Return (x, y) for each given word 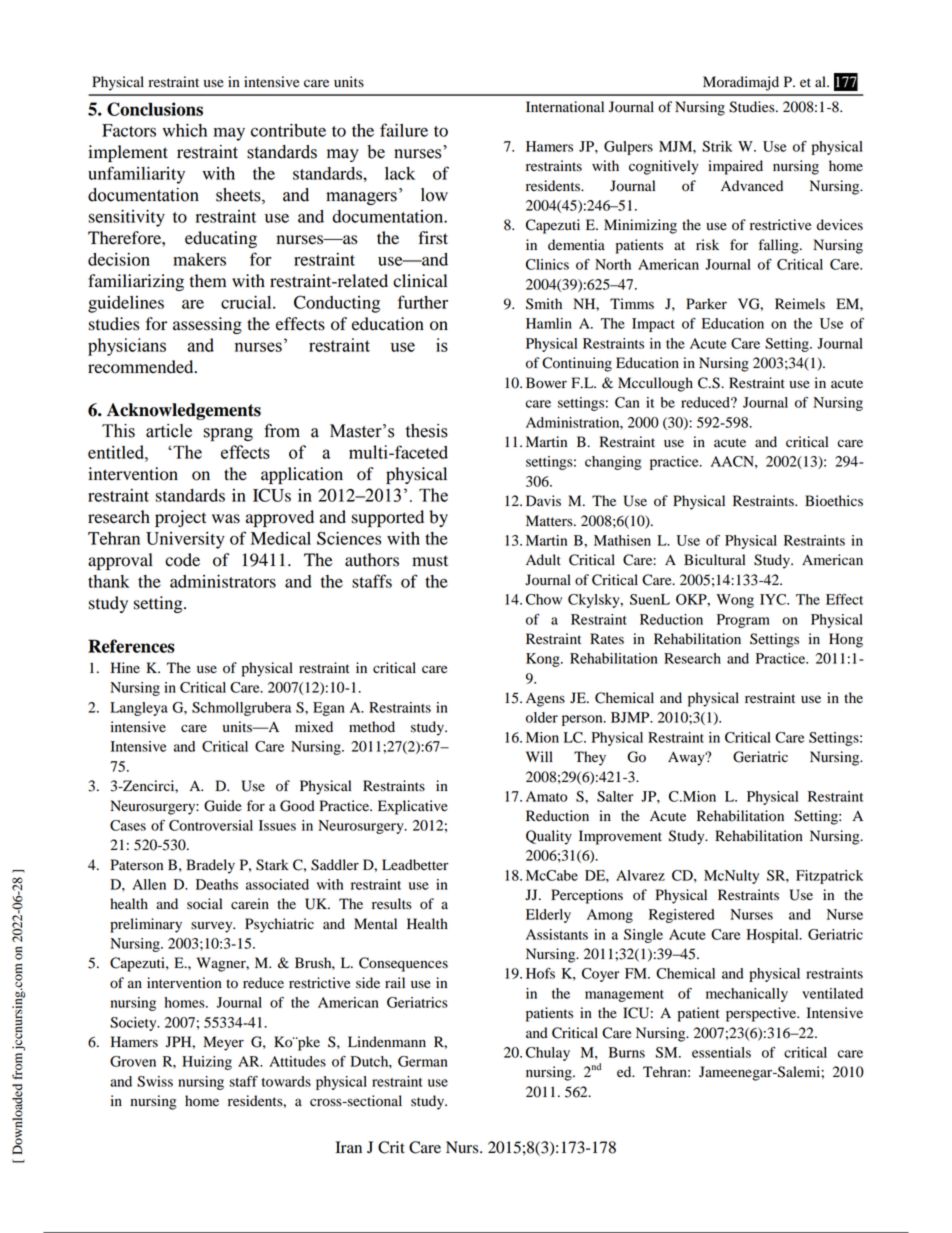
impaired (735, 167)
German (423, 1061)
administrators (223, 581)
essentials (721, 1052)
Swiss (155, 1081)
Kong (544, 660)
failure (404, 130)
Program (743, 621)
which (185, 130)
